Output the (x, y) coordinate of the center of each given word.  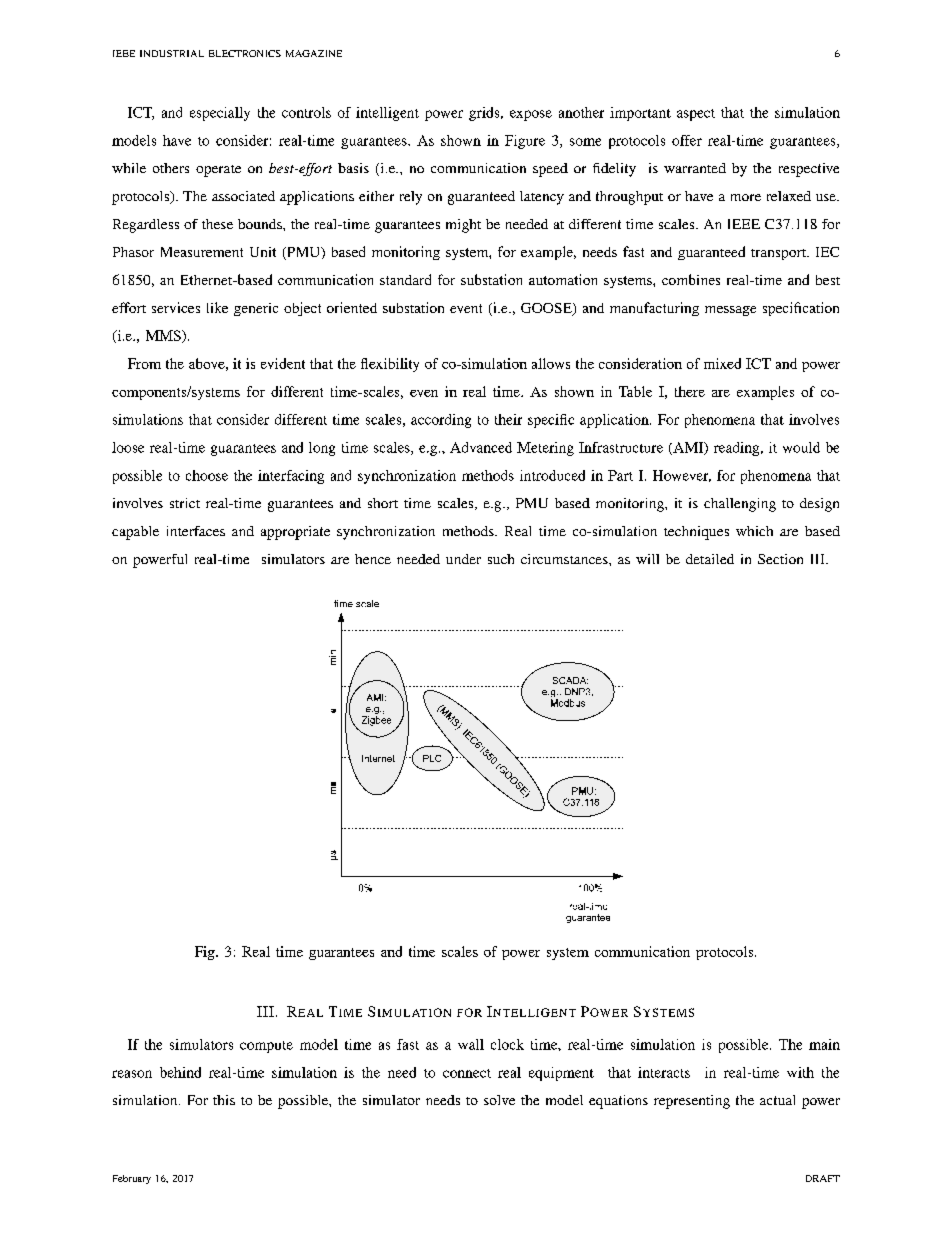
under (463, 559)
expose (531, 115)
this (224, 1100)
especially (220, 114)
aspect (696, 115)
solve (499, 1100)
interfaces (196, 531)
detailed (710, 559)
